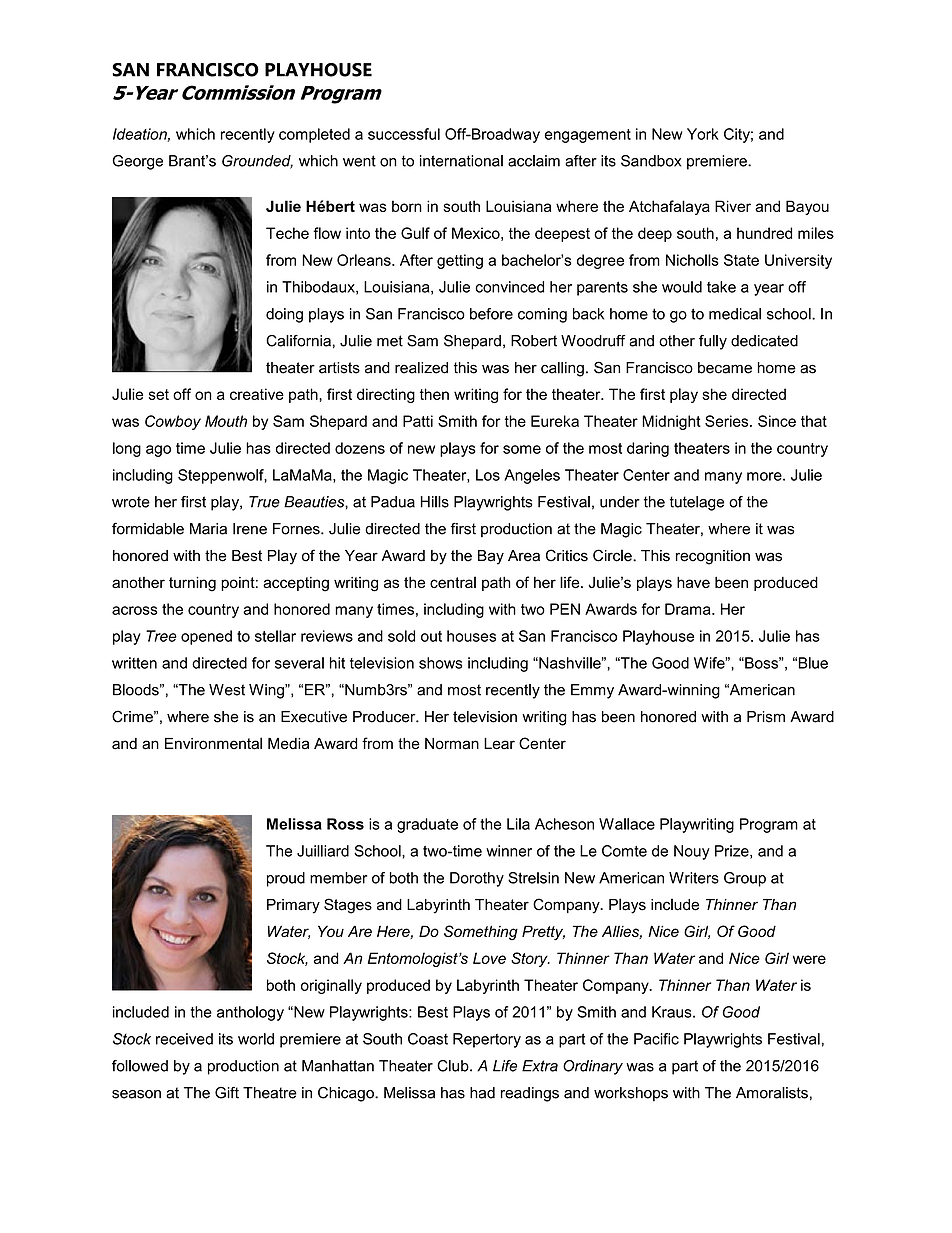 The width and height of the screenshot is (952, 1233). Describe the element at coordinates (435, 502) in the screenshot. I see `Hills` at that location.
